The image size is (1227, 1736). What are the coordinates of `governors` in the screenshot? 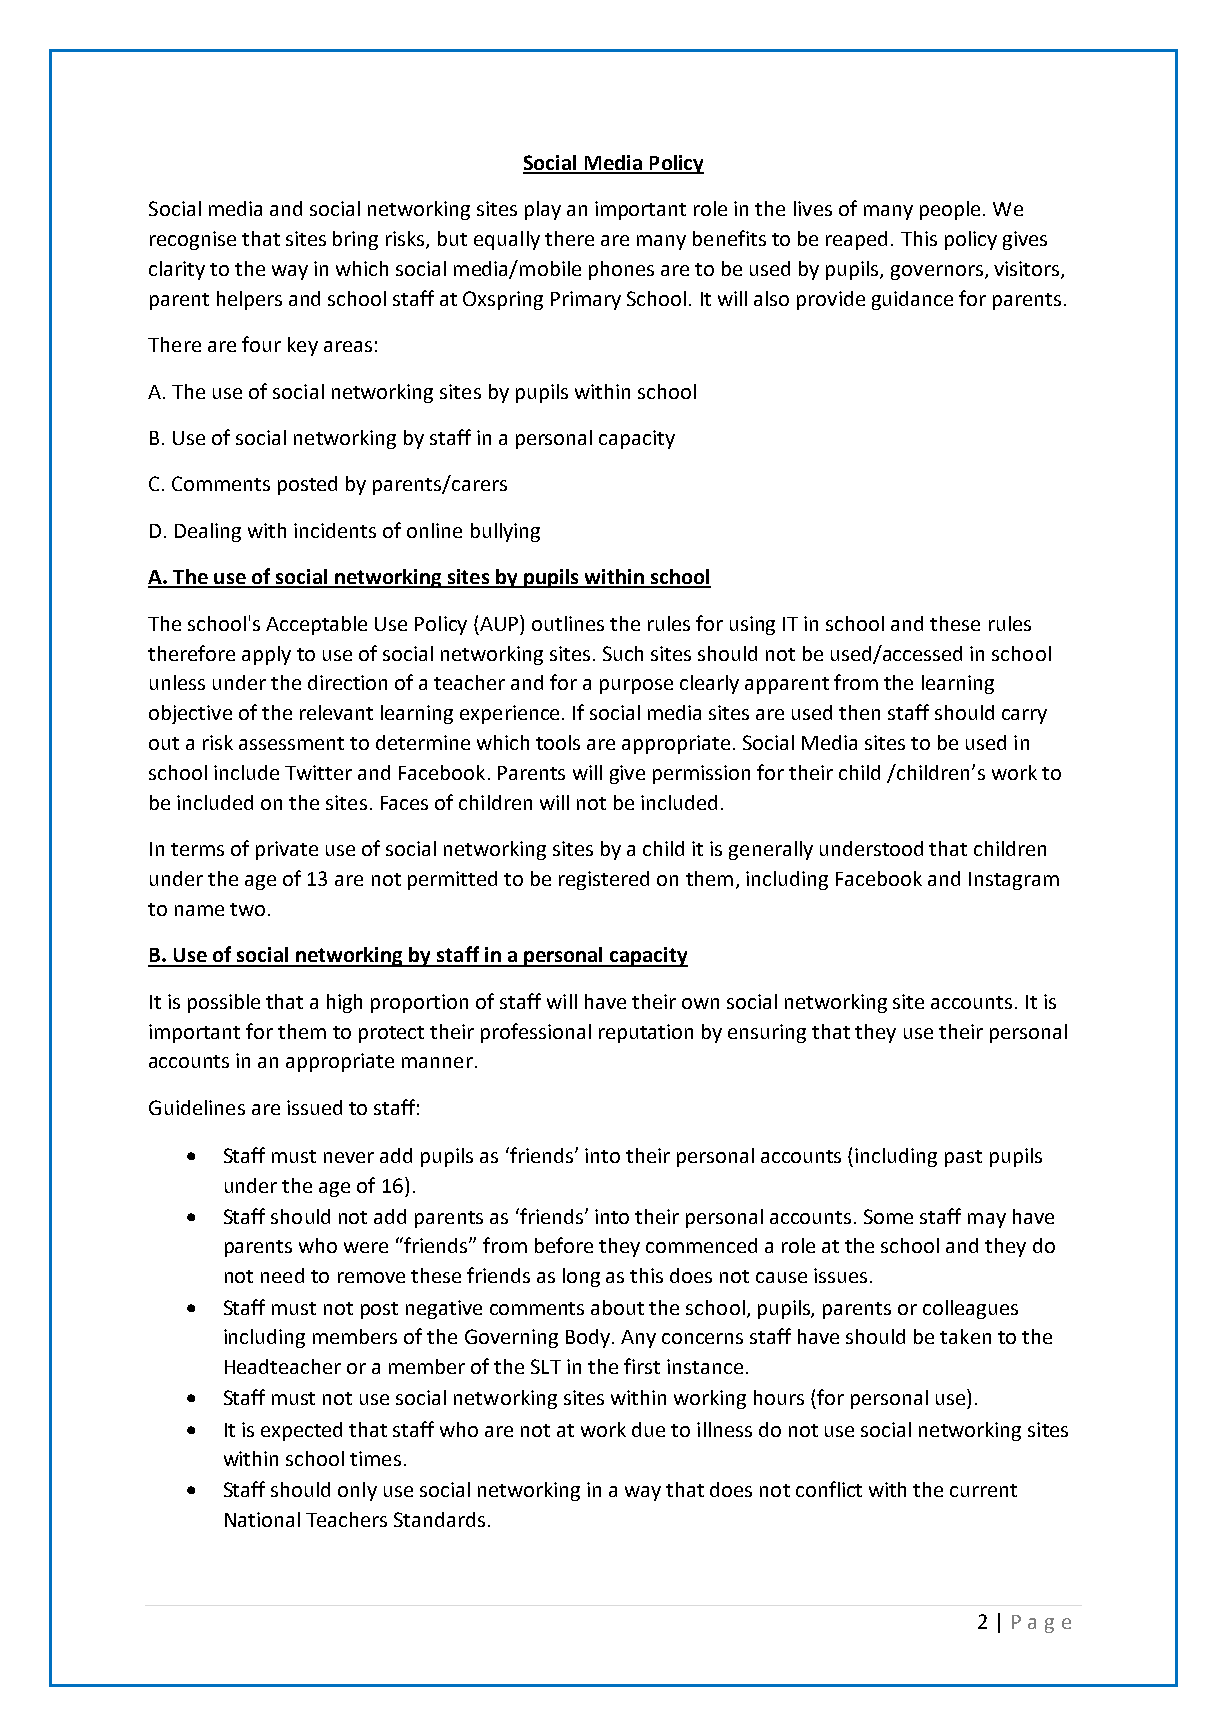 It's located at (937, 272).
